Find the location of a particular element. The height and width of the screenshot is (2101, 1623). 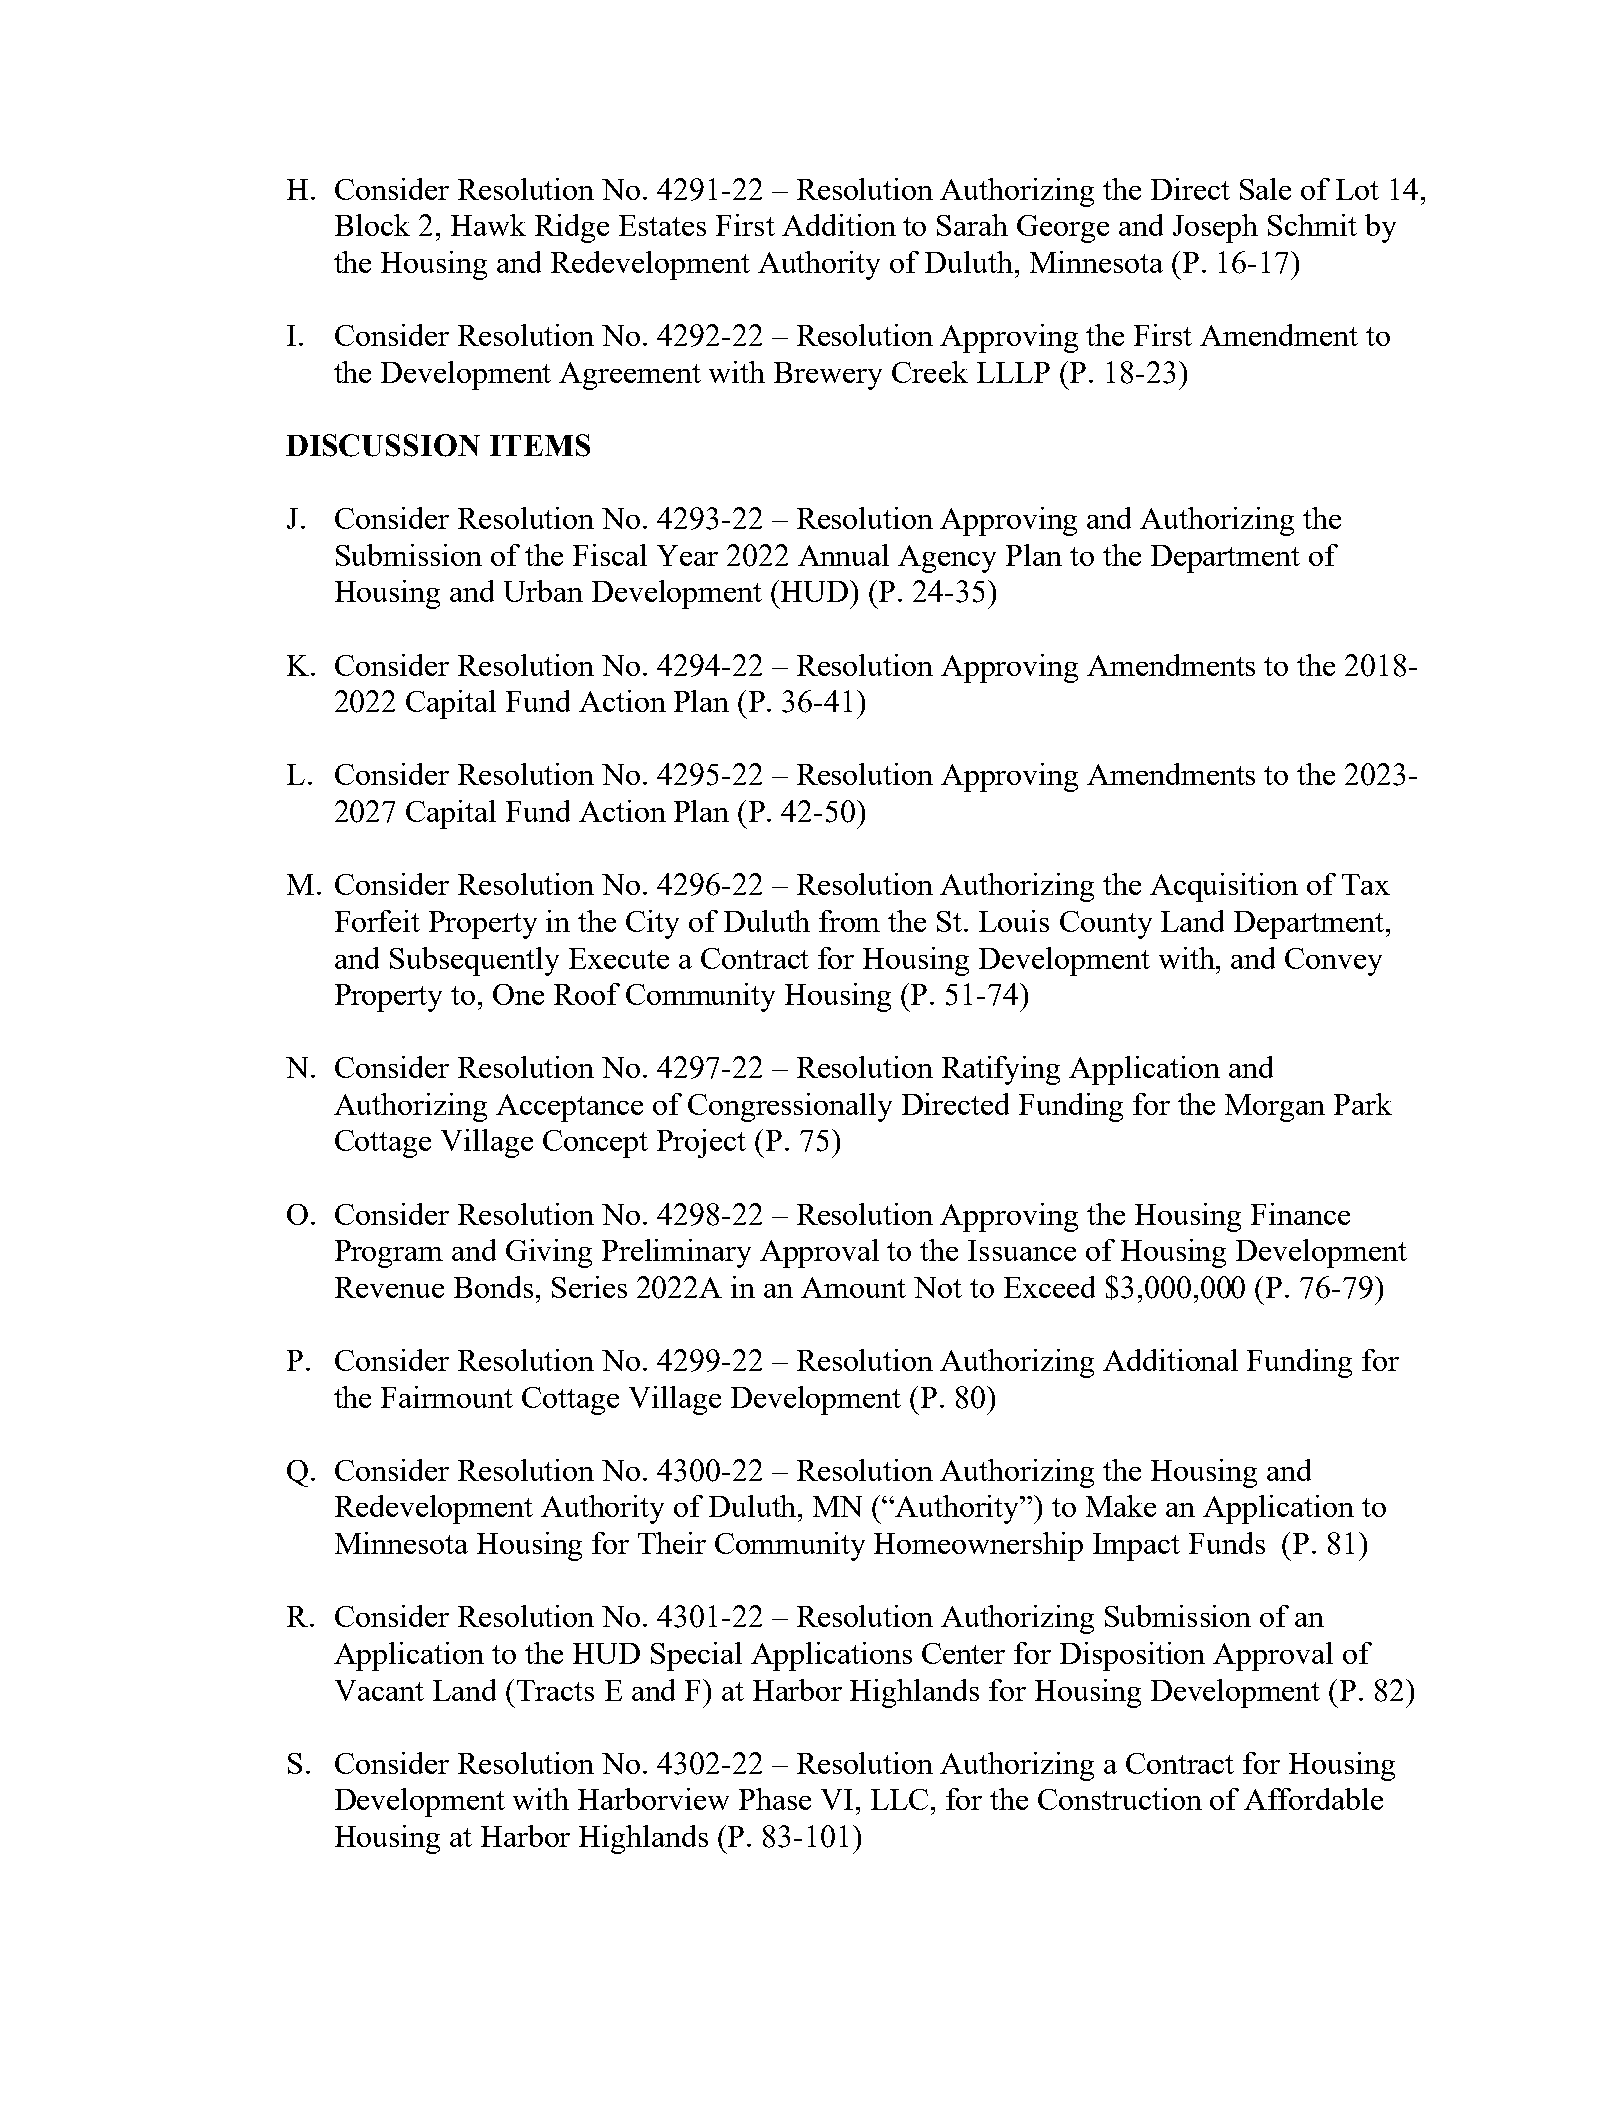

Affordable is located at coordinates (1313, 1799).
